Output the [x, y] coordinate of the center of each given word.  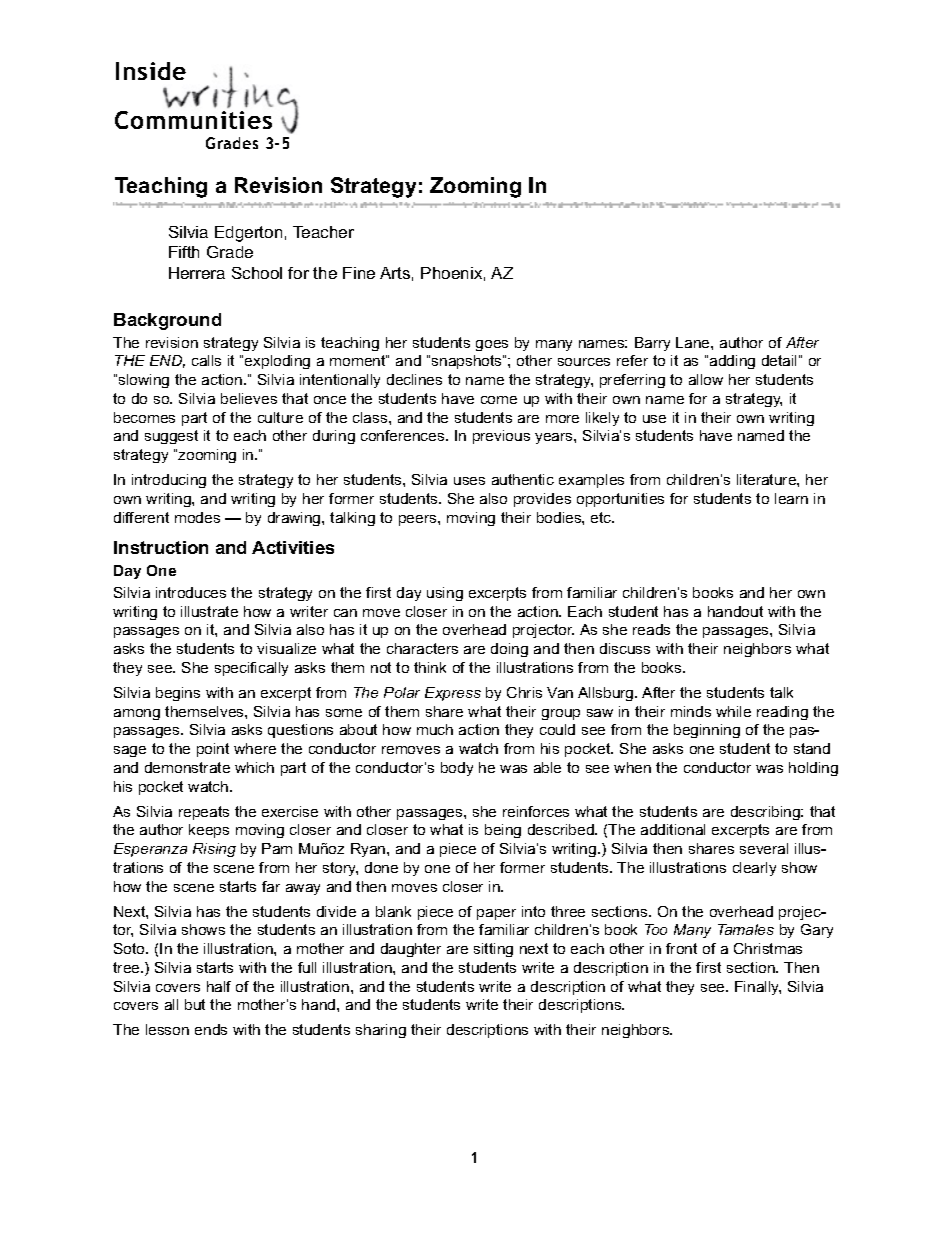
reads [651, 629]
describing [766, 813]
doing [509, 650]
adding [732, 362]
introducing [169, 481]
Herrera [197, 273]
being [503, 831]
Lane [694, 342]
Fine [359, 273]
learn [791, 498]
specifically [251, 669]
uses [469, 481]
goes [492, 345]
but [195, 1004]
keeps [209, 831]
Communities [193, 120]
